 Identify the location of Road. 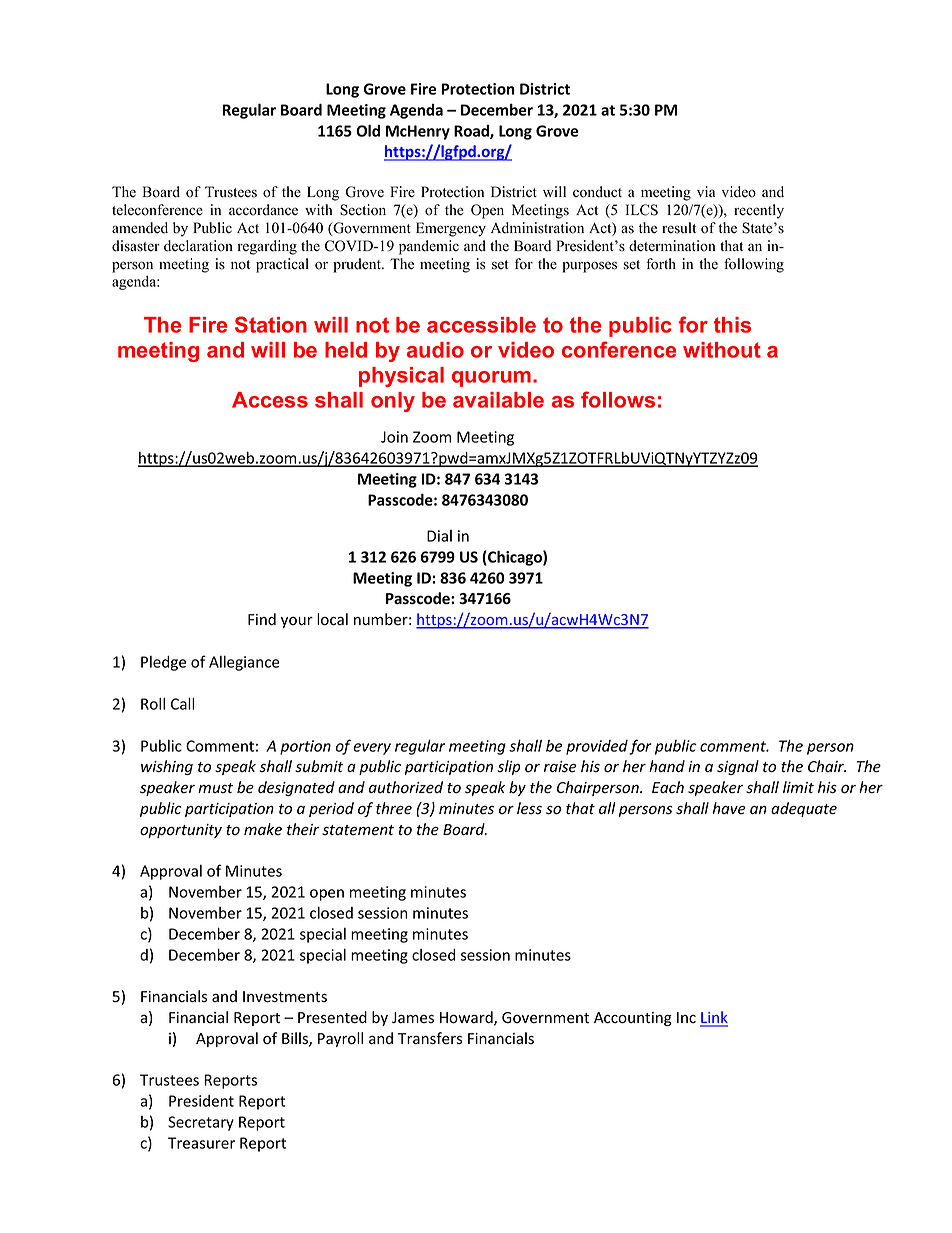
(472, 132).
